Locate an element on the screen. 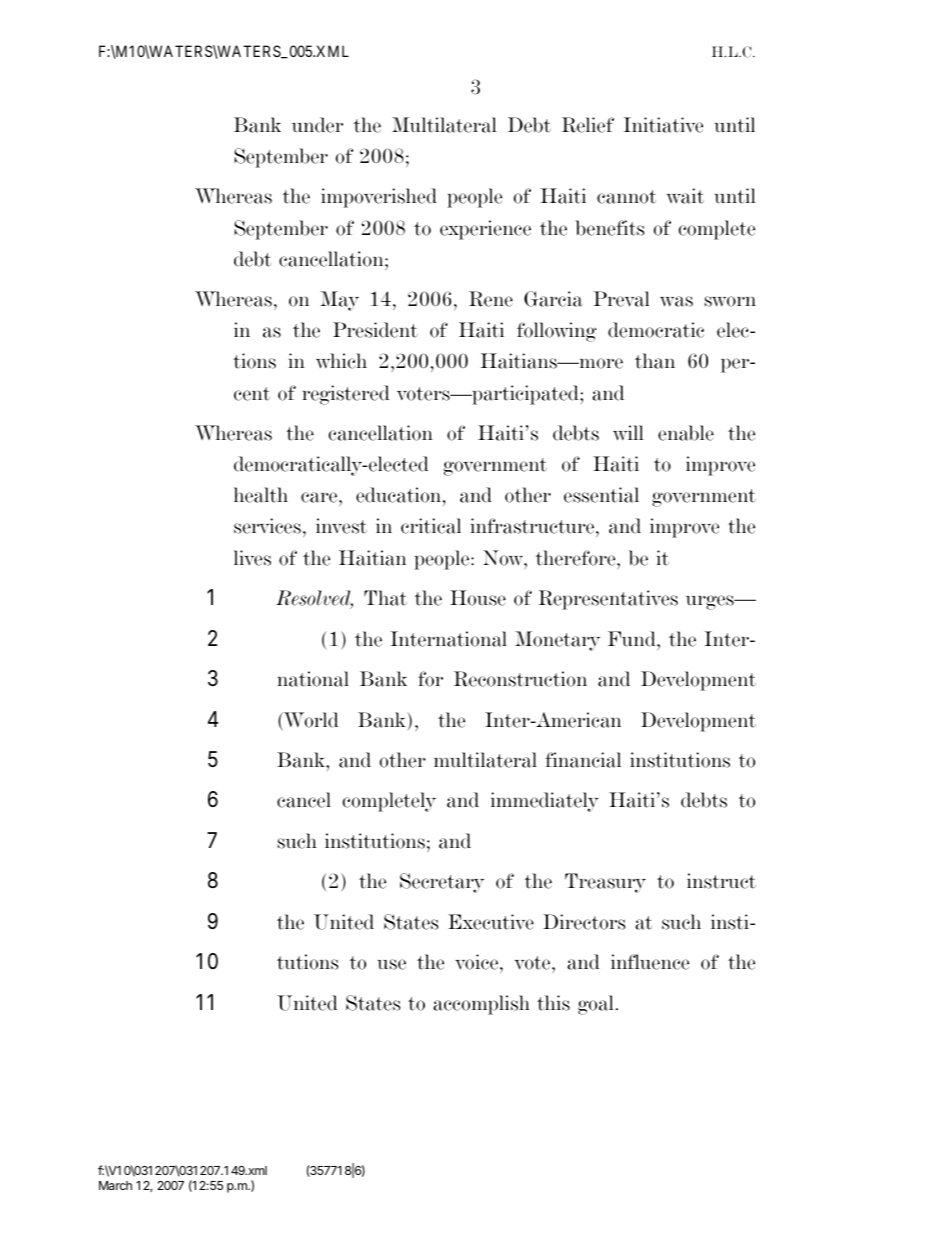 The height and width of the screenshot is (1233, 952). March is located at coordinates (115, 1185).
